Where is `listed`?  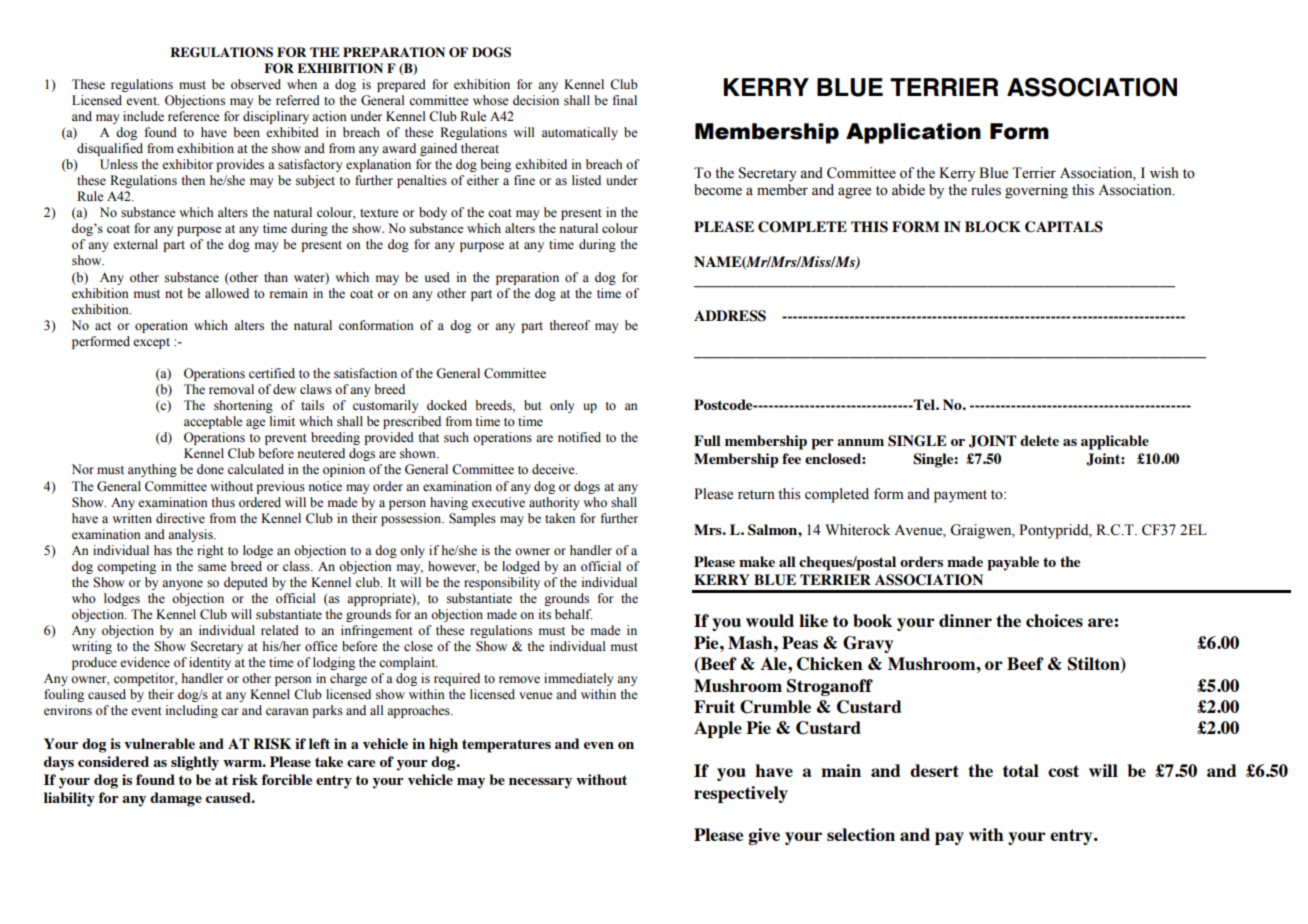
listed is located at coordinates (586, 180).
